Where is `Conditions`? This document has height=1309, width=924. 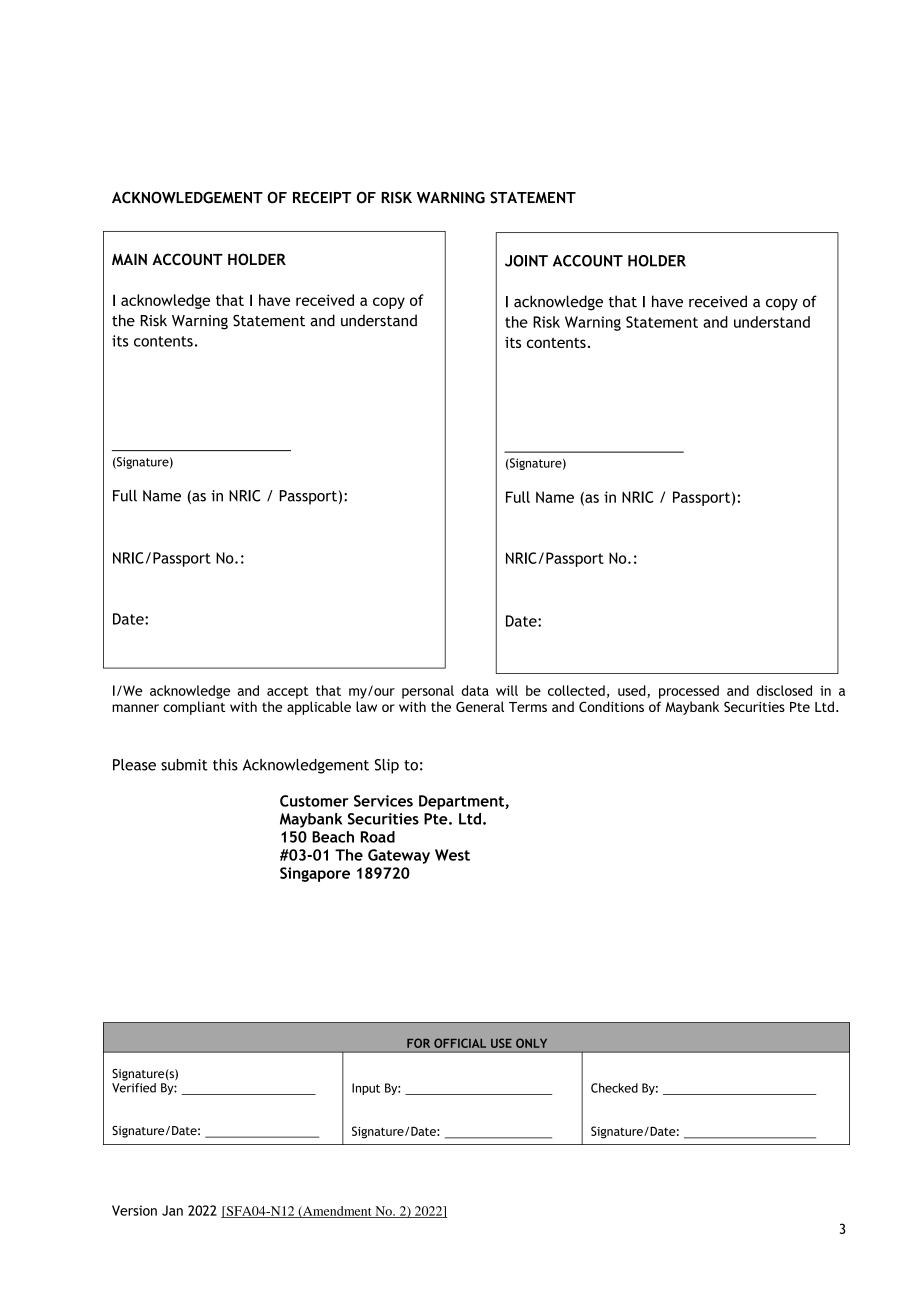
Conditions is located at coordinates (611, 706).
